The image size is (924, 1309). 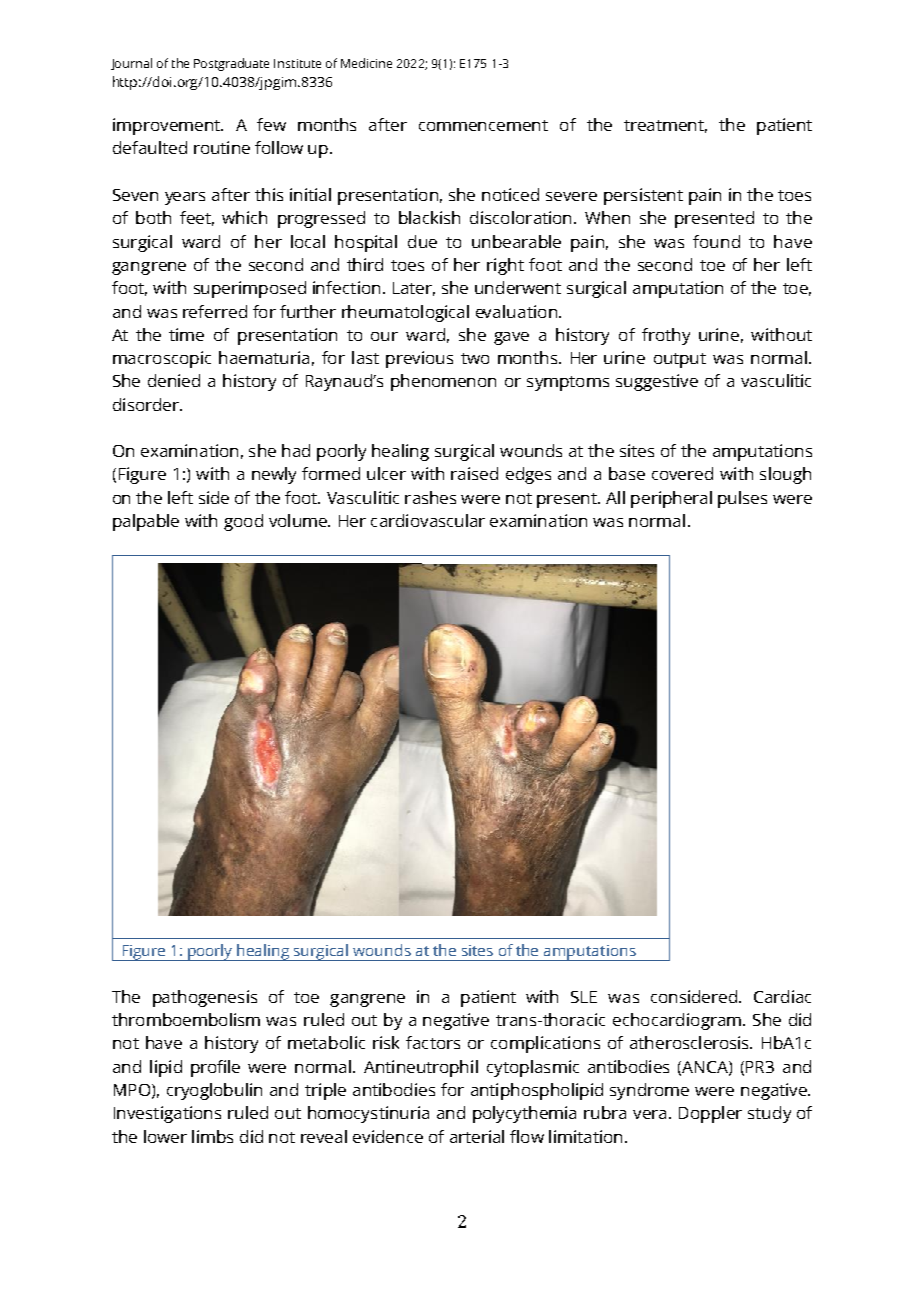 I want to click on pulses, so click(x=742, y=499).
